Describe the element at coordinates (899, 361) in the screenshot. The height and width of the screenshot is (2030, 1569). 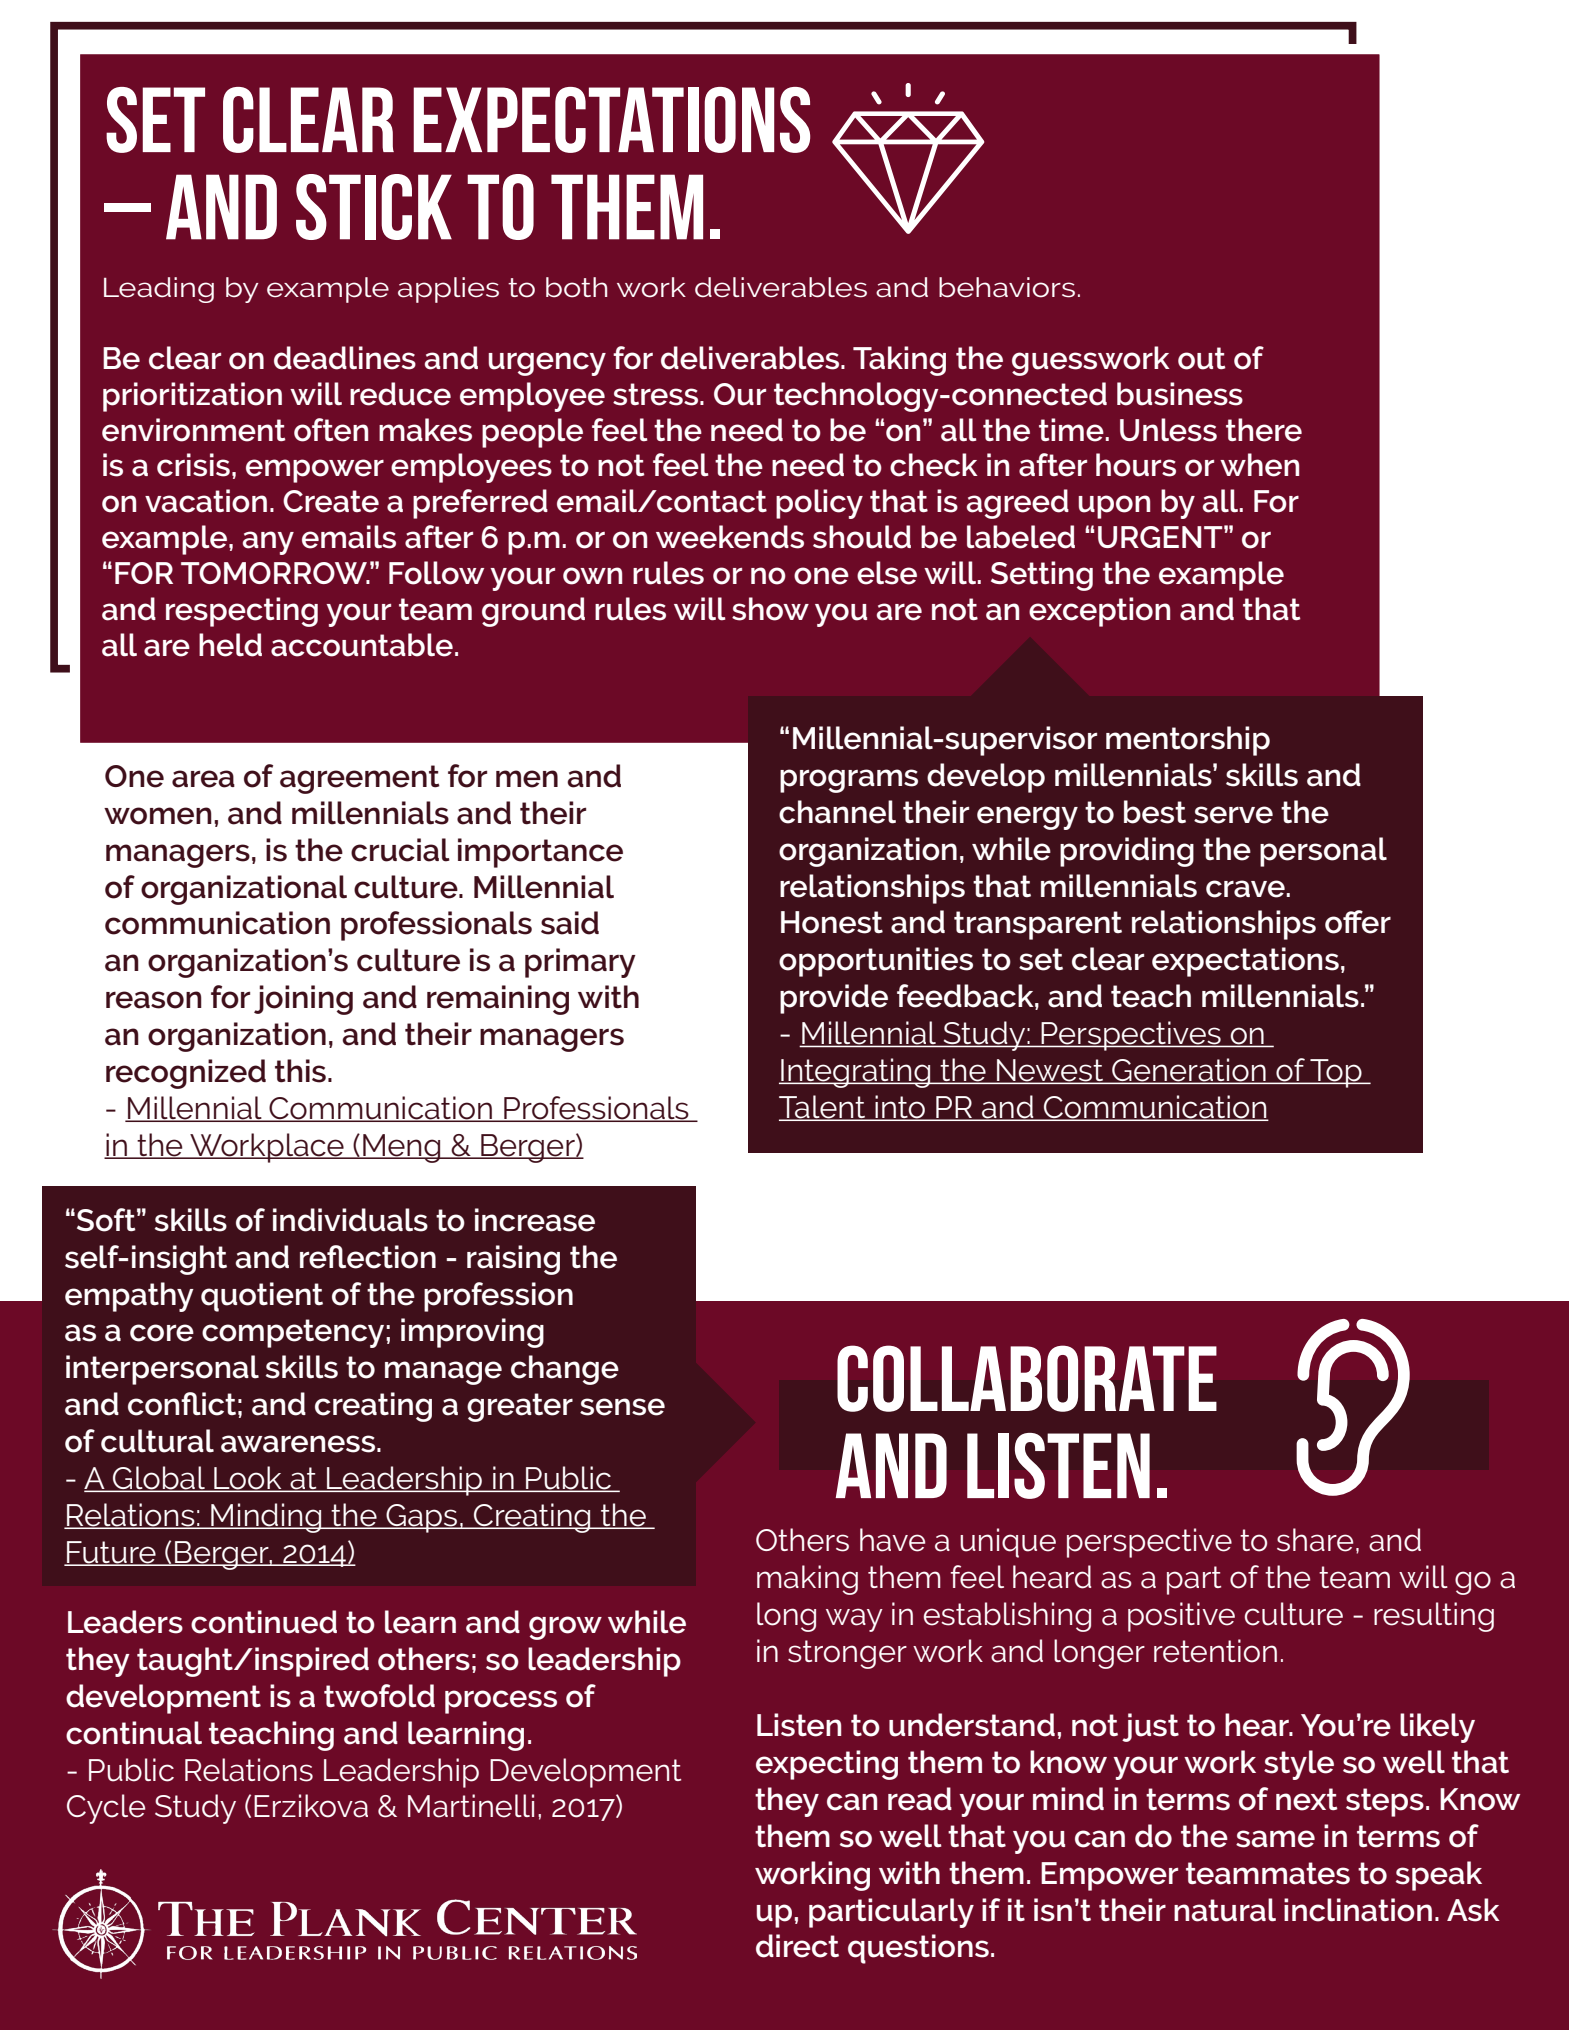
I see `Taking` at that location.
